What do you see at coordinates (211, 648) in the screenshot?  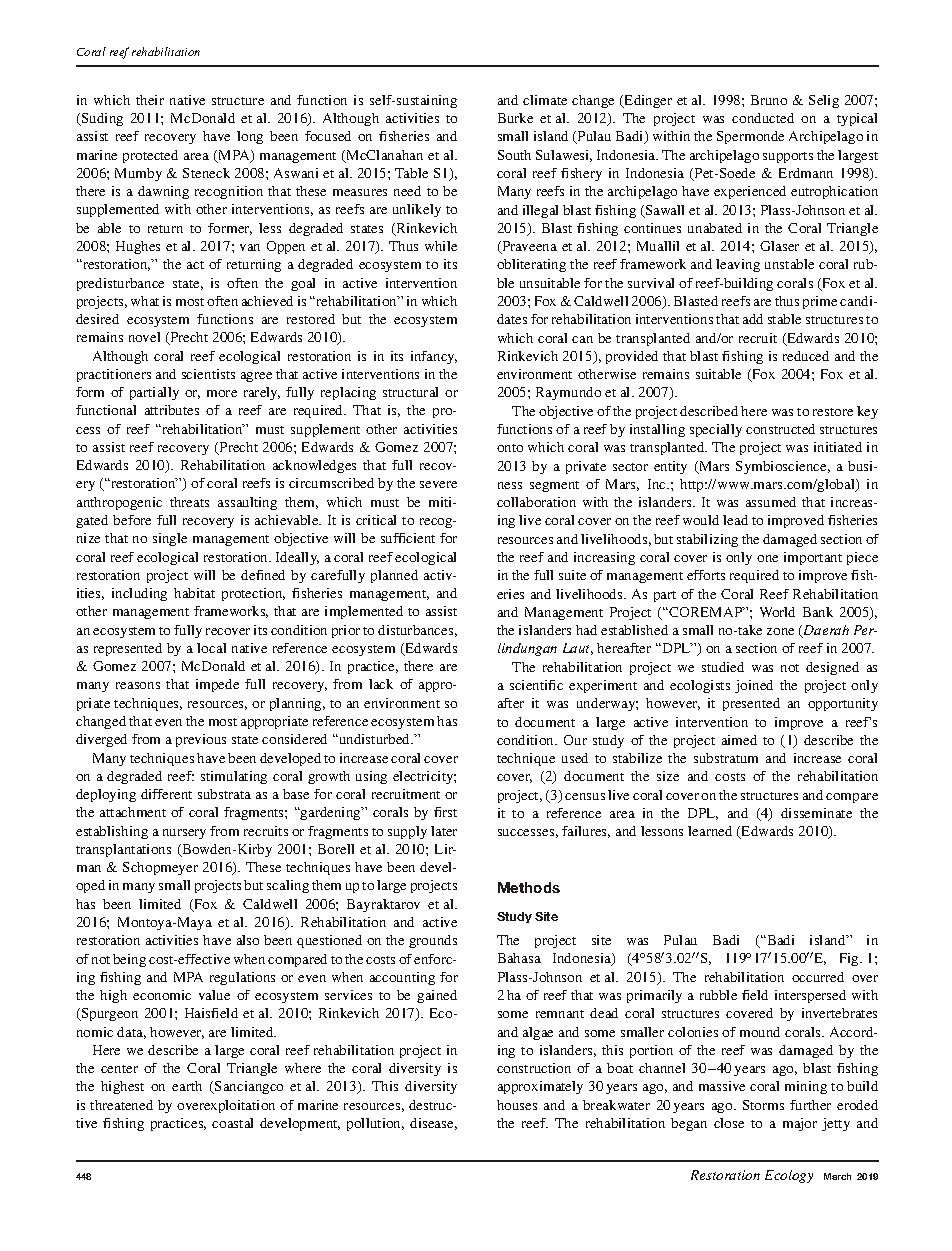 I see `local` at bounding box center [211, 648].
